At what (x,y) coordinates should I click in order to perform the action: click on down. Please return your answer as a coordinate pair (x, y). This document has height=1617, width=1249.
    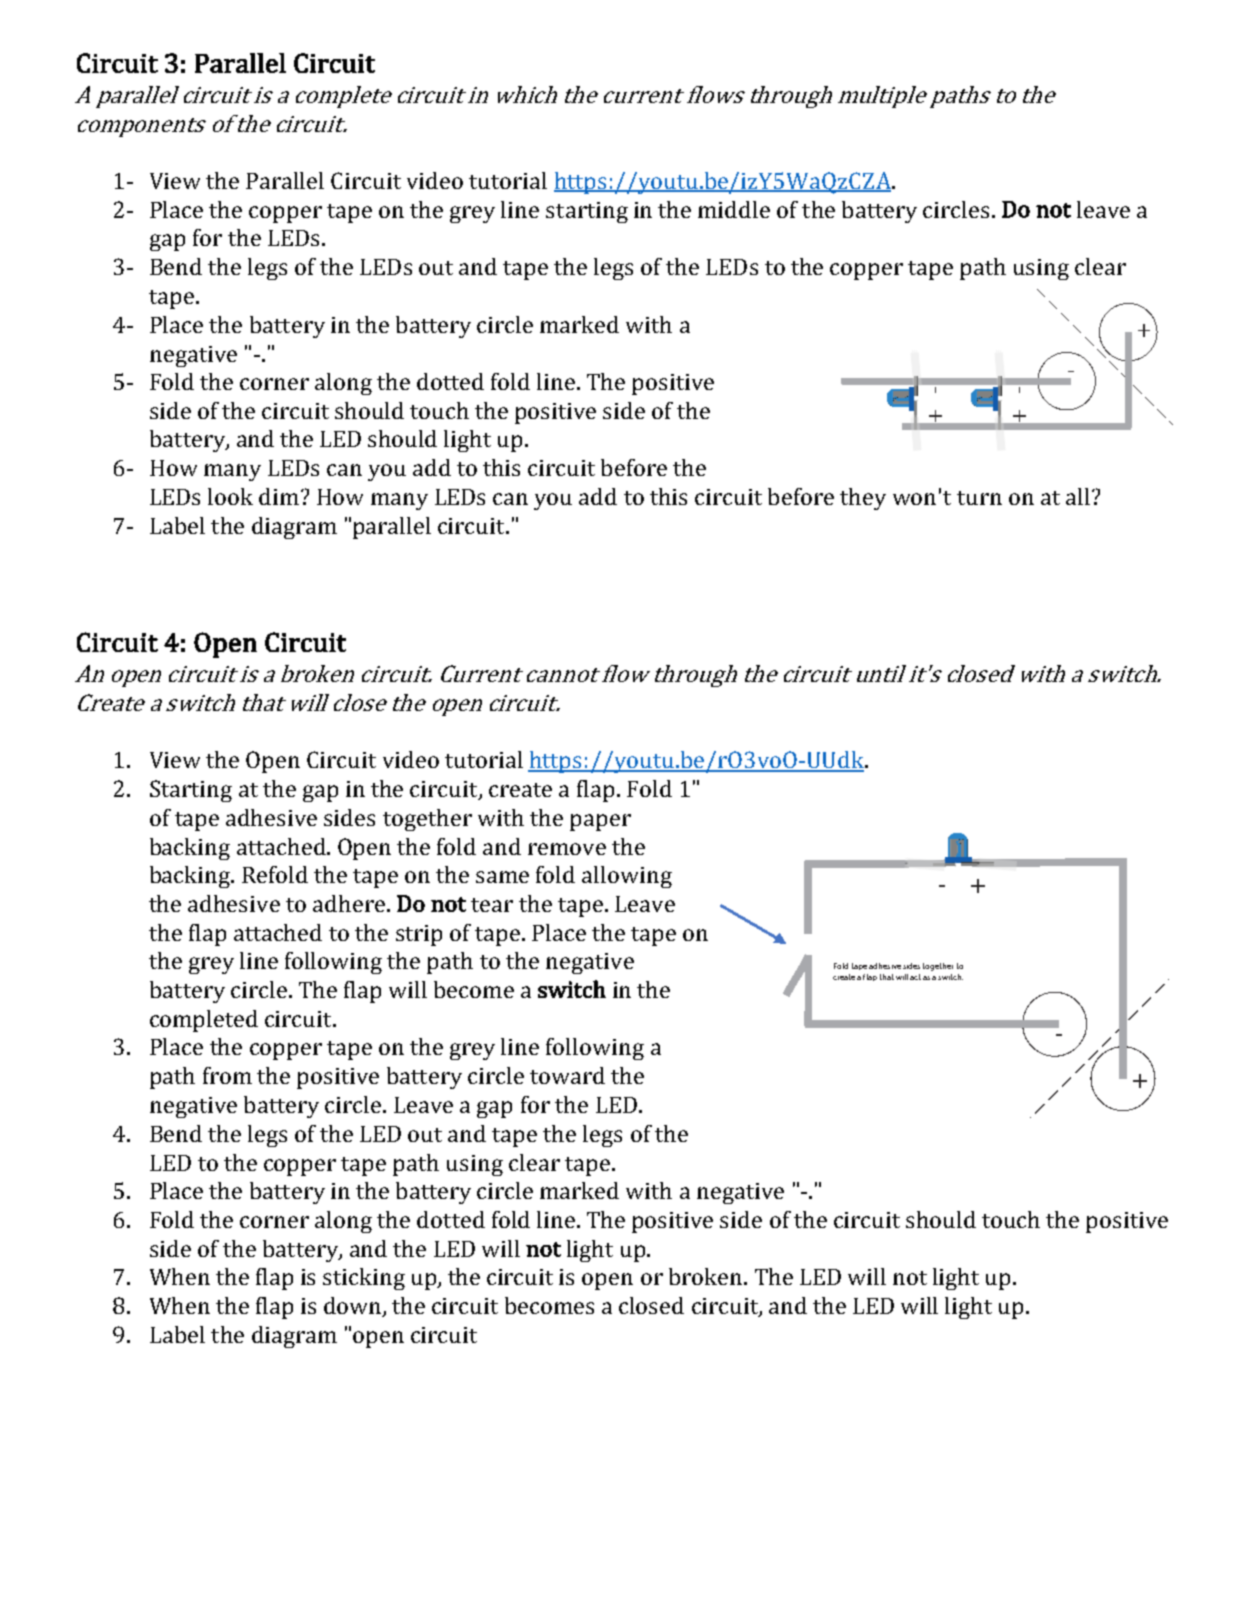
    Looking at the image, I should click on (354, 1307).
